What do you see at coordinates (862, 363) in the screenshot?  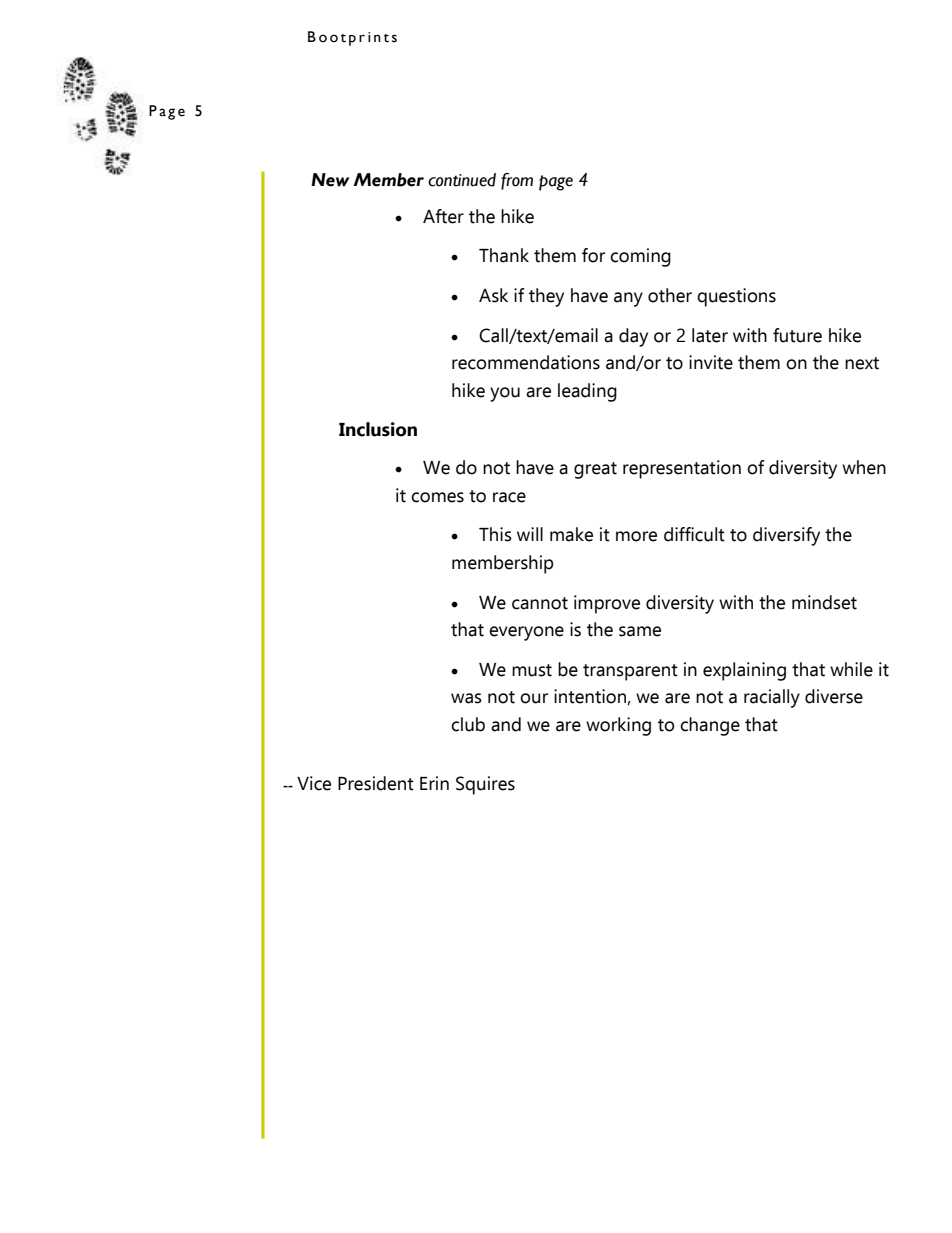 I see `next` at bounding box center [862, 363].
